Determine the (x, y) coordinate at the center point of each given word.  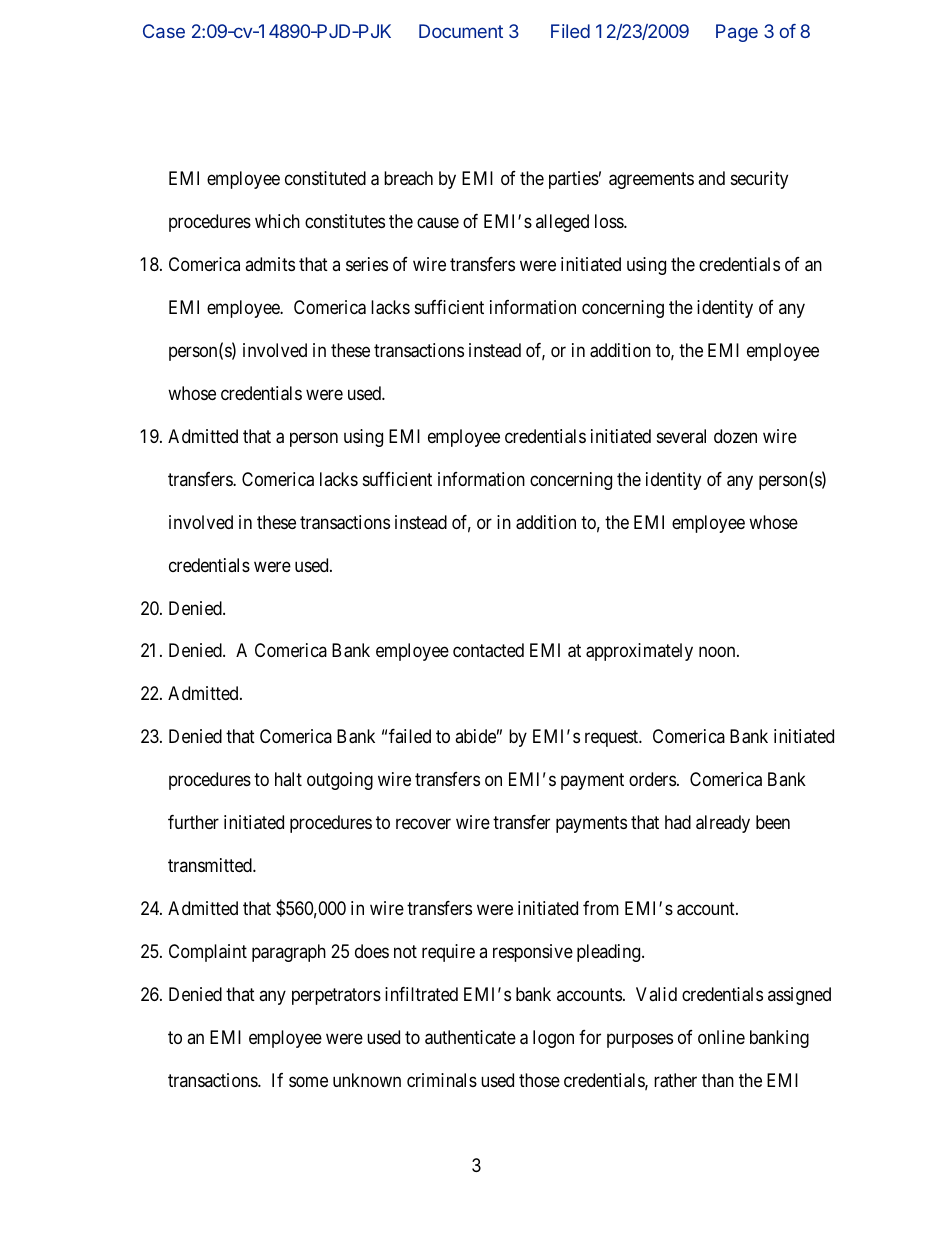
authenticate (470, 1037)
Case (164, 31)
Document (461, 31)
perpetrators (336, 996)
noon (718, 652)
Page (737, 33)
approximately (639, 652)
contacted (488, 650)
